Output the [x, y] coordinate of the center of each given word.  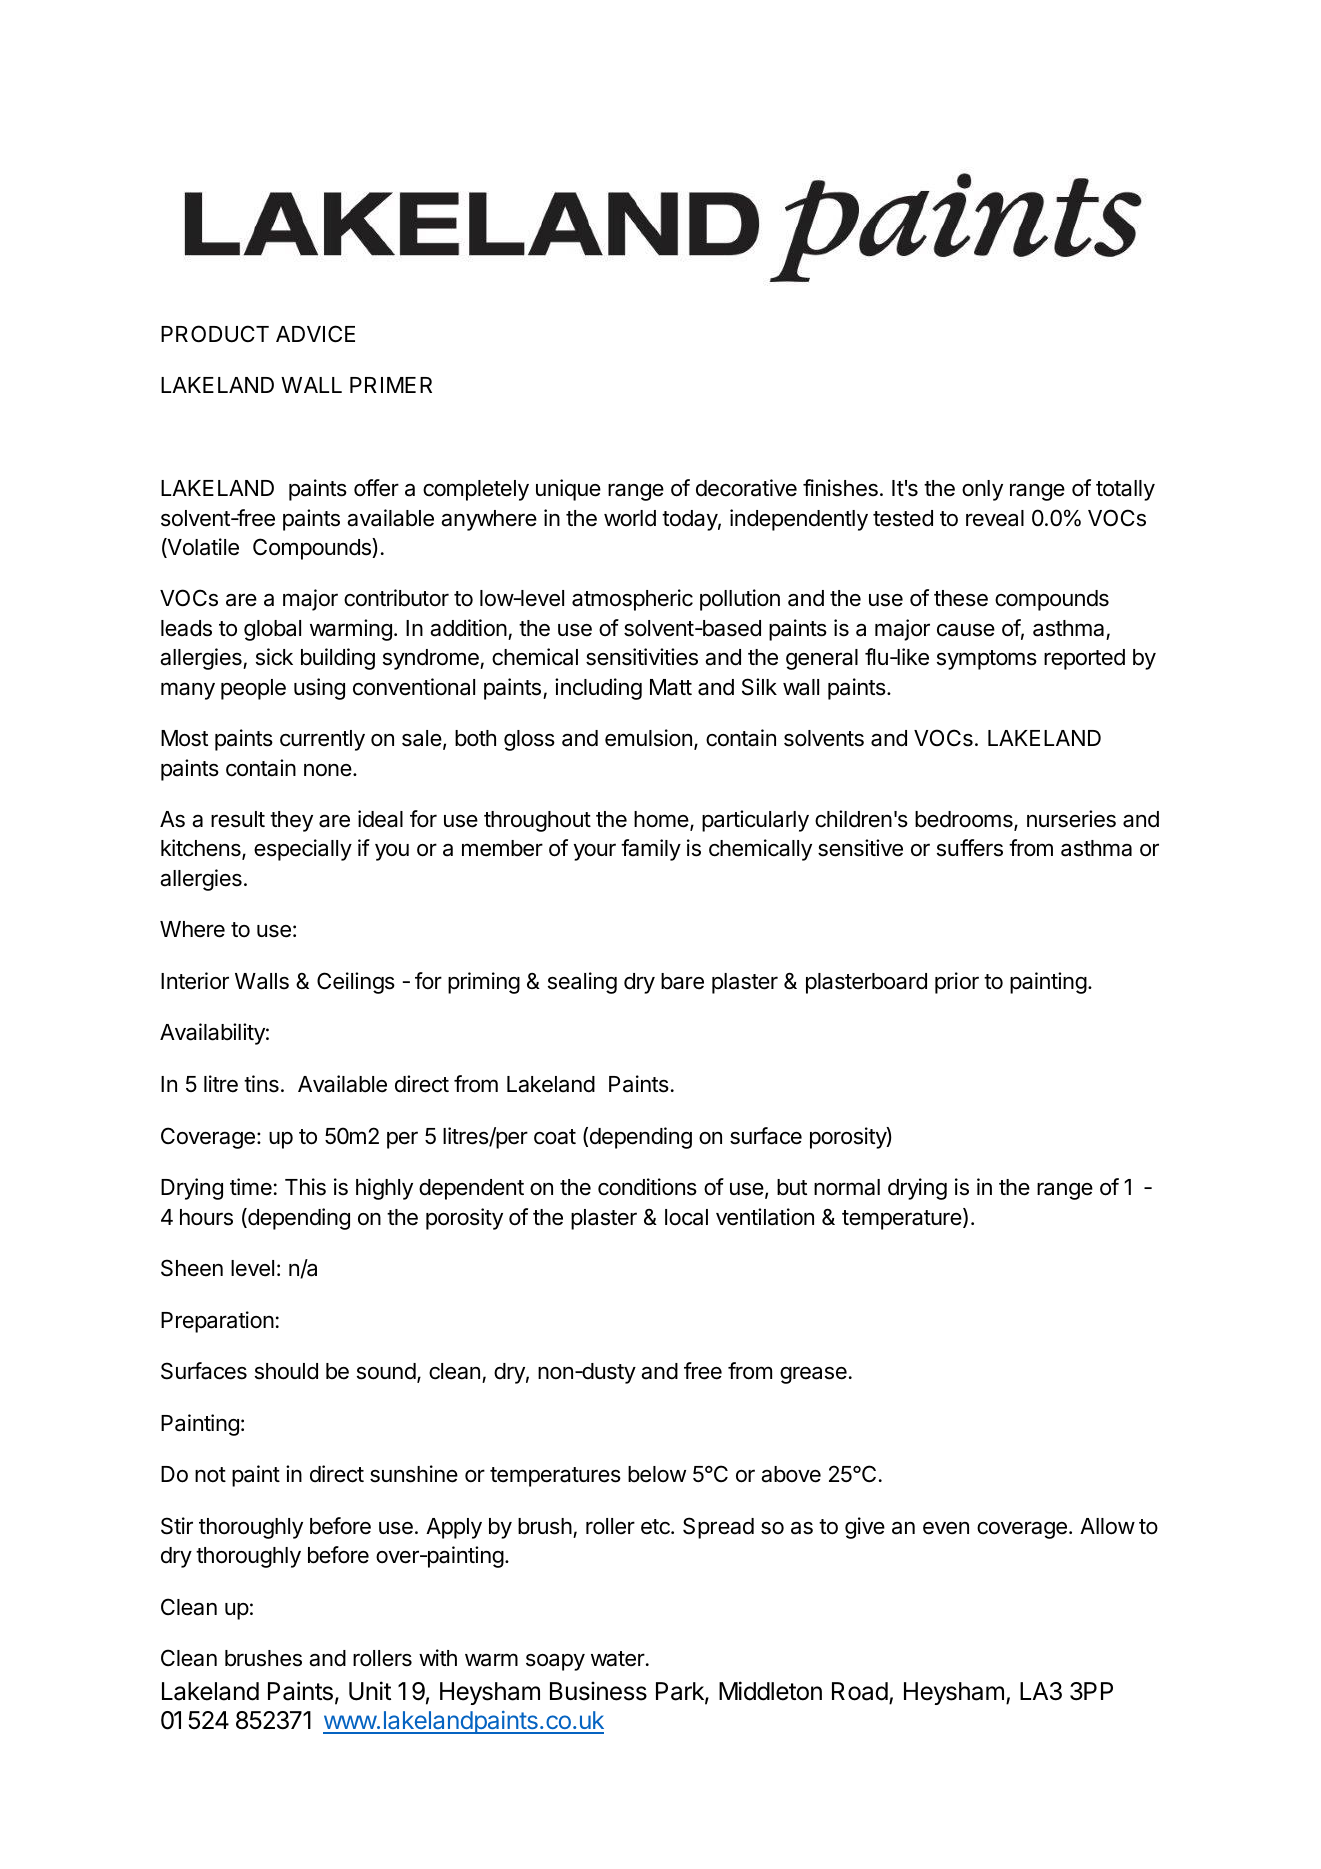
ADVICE [315, 333]
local [686, 1217]
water [618, 1659]
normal [847, 1187]
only [982, 490]
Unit [370, 1691]
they [291, 821]
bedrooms [965, 820]
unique [568, 490]
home [662, 820]
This [305, 1187]
